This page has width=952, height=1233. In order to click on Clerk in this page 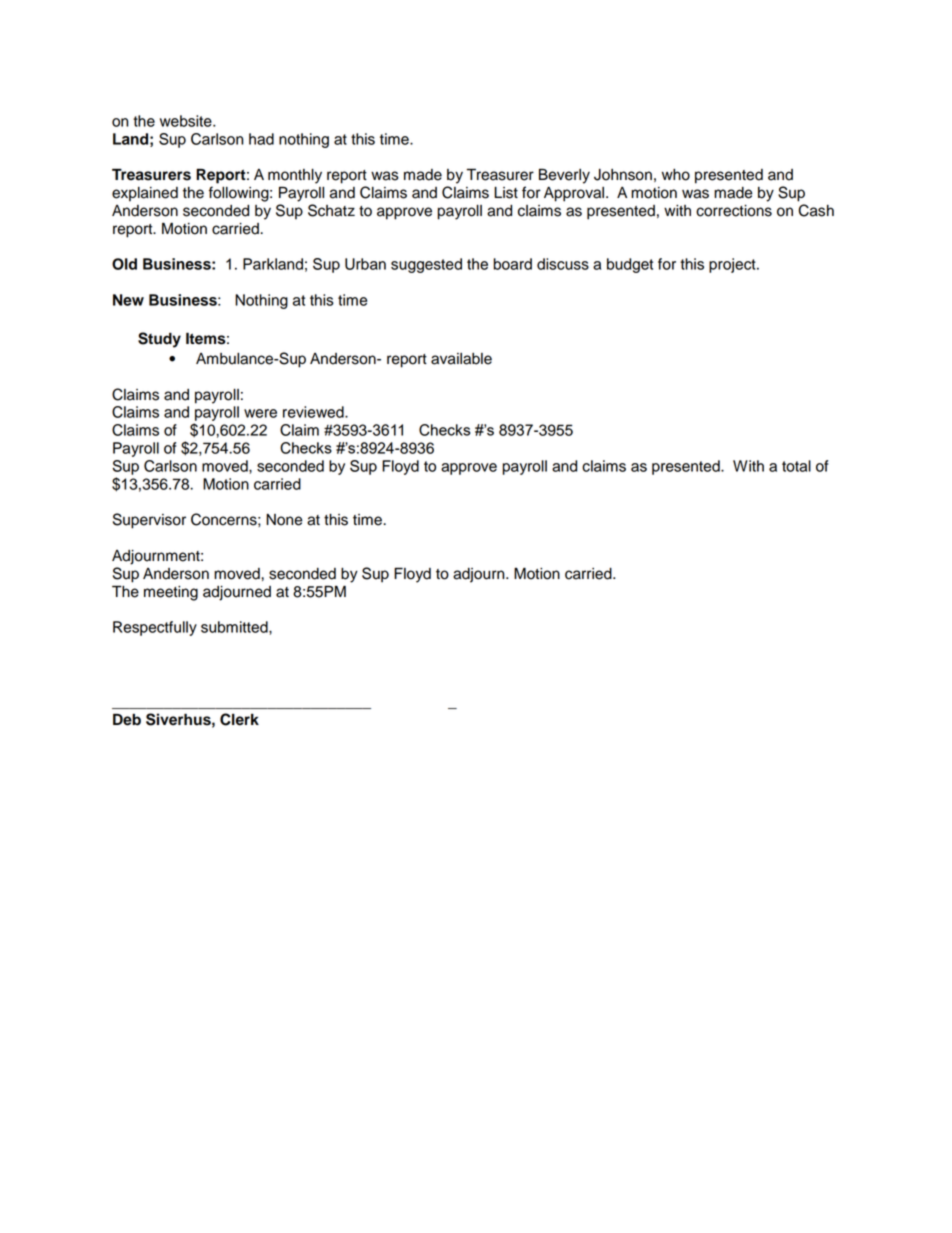, I will do `click(239, 719)`.
